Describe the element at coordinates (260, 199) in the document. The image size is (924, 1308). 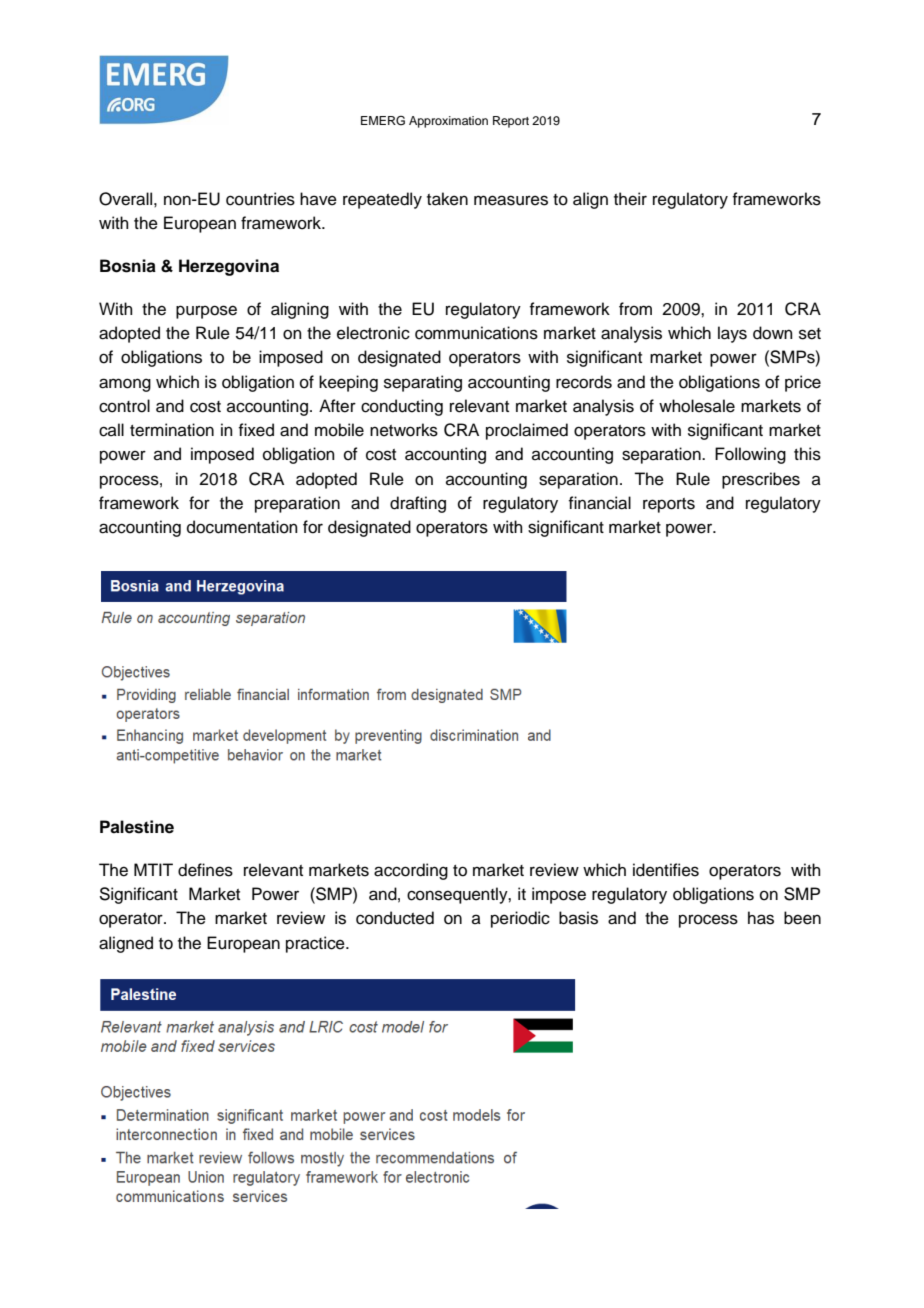
I see `countries` at that location.
